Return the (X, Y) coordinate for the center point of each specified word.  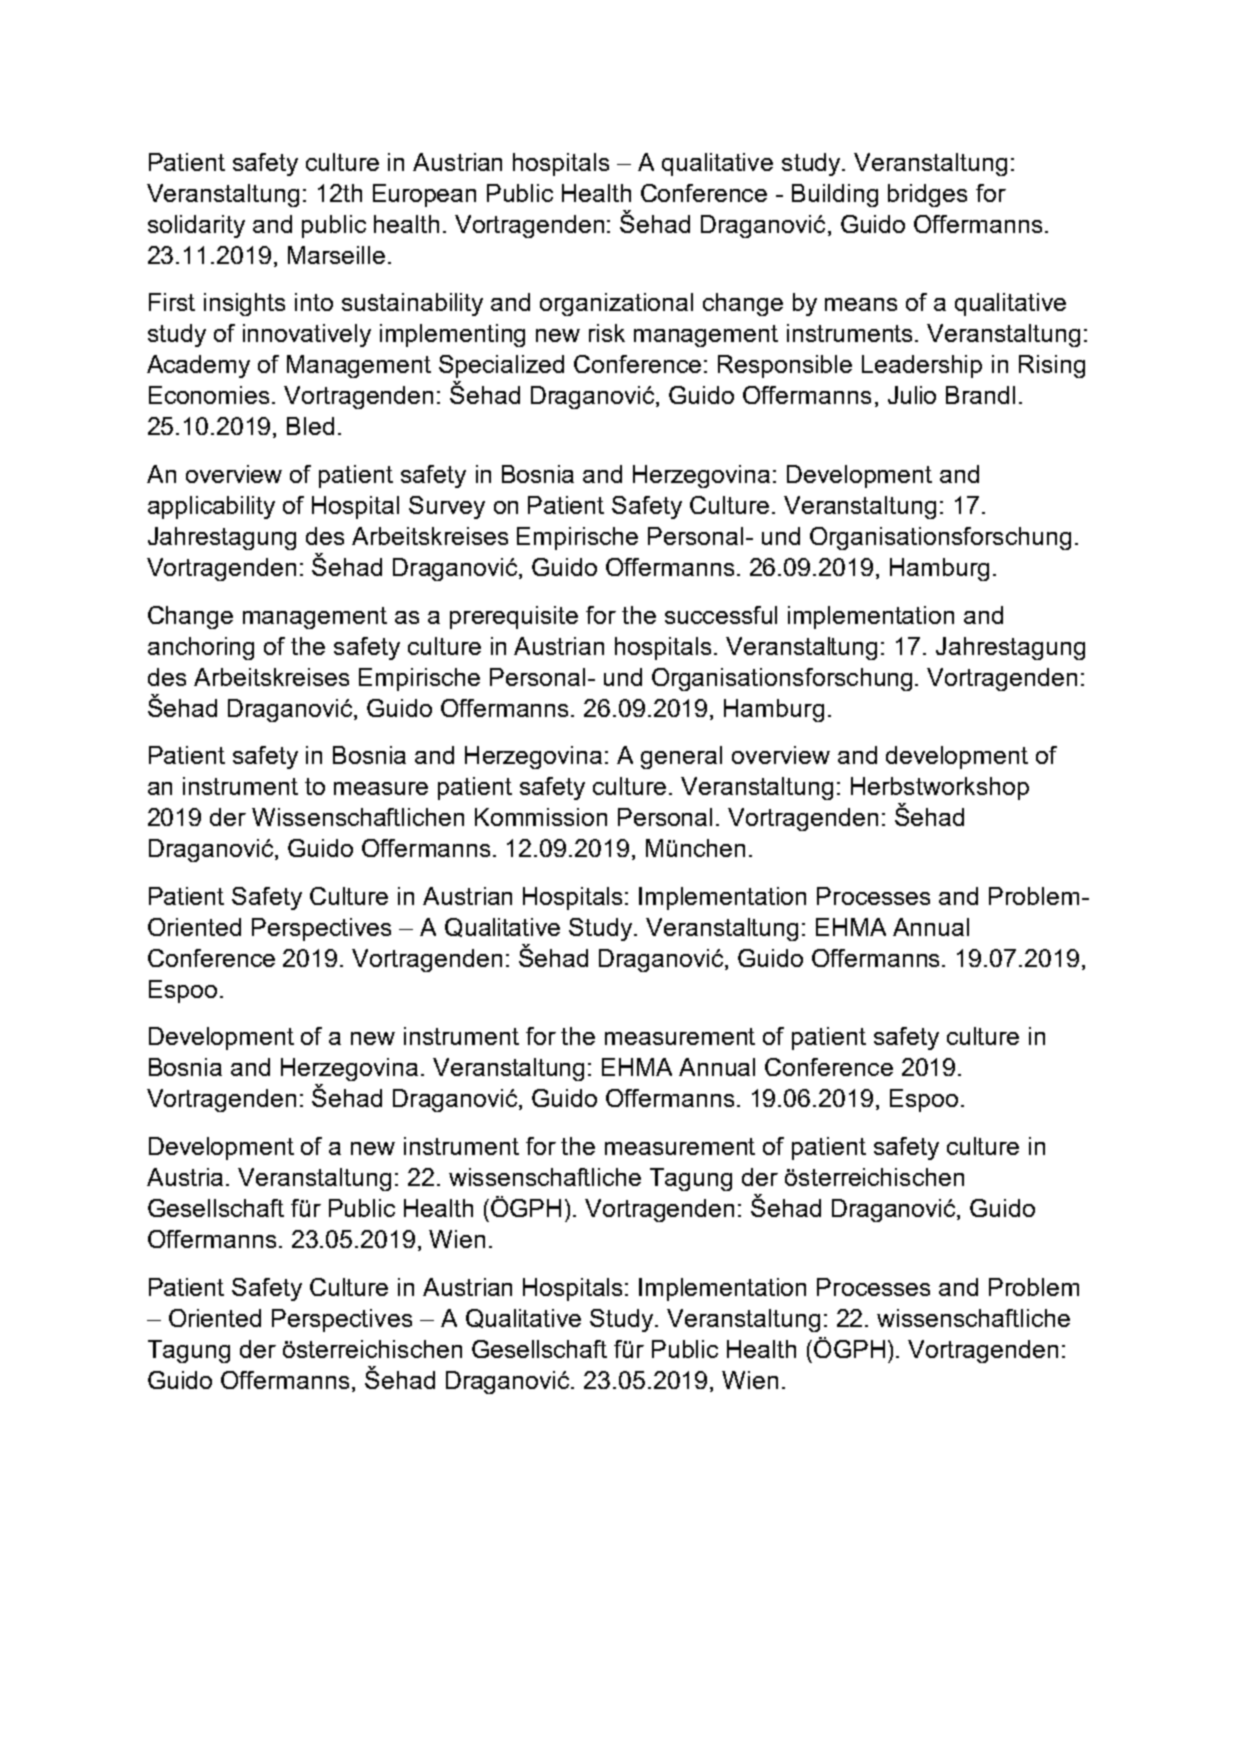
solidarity (196, 226)
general (681, 757)
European (424, 195)
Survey (447, 507)
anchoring (201, 648)
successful (721, 615)
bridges (927, 195)
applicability (211, 507)
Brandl (980, 395)
